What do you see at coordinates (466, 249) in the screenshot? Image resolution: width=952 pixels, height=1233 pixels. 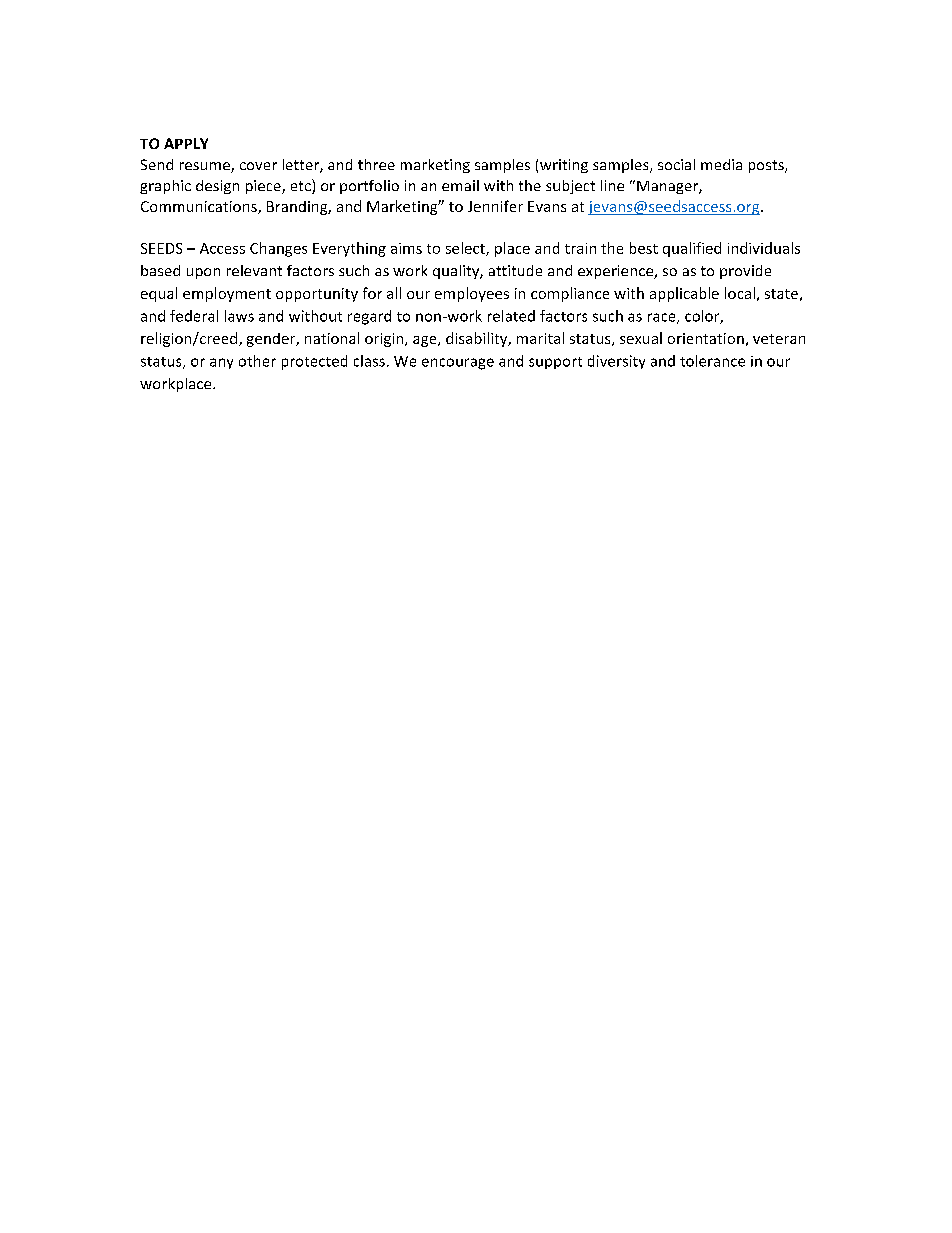 I see `select` at bounding box center [466, 249].
